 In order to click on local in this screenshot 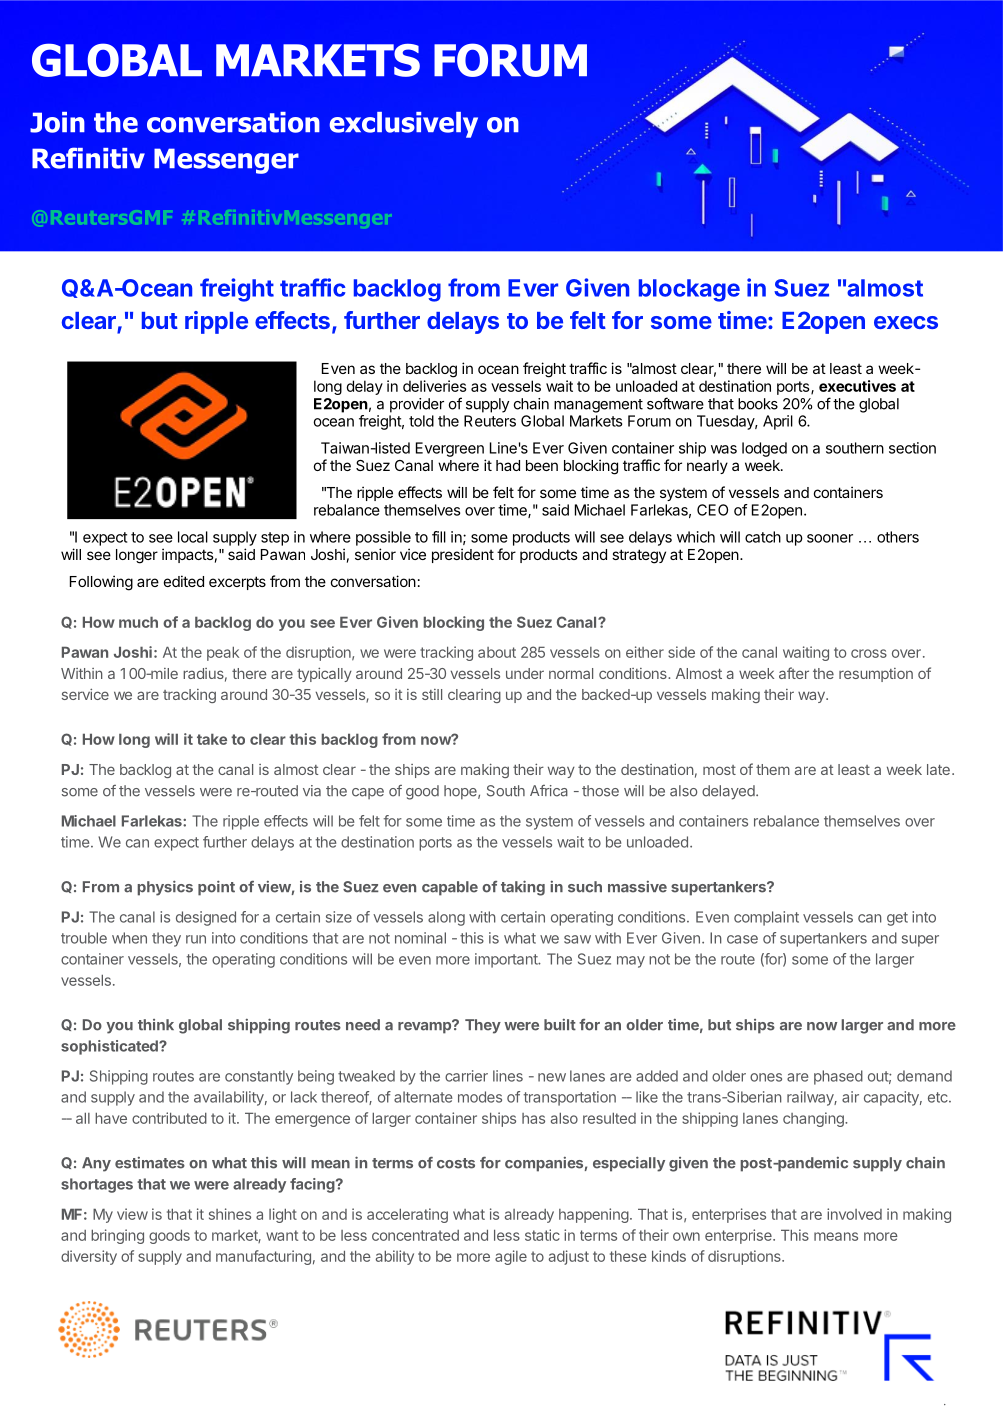, I will do `click(193, 537)`.
